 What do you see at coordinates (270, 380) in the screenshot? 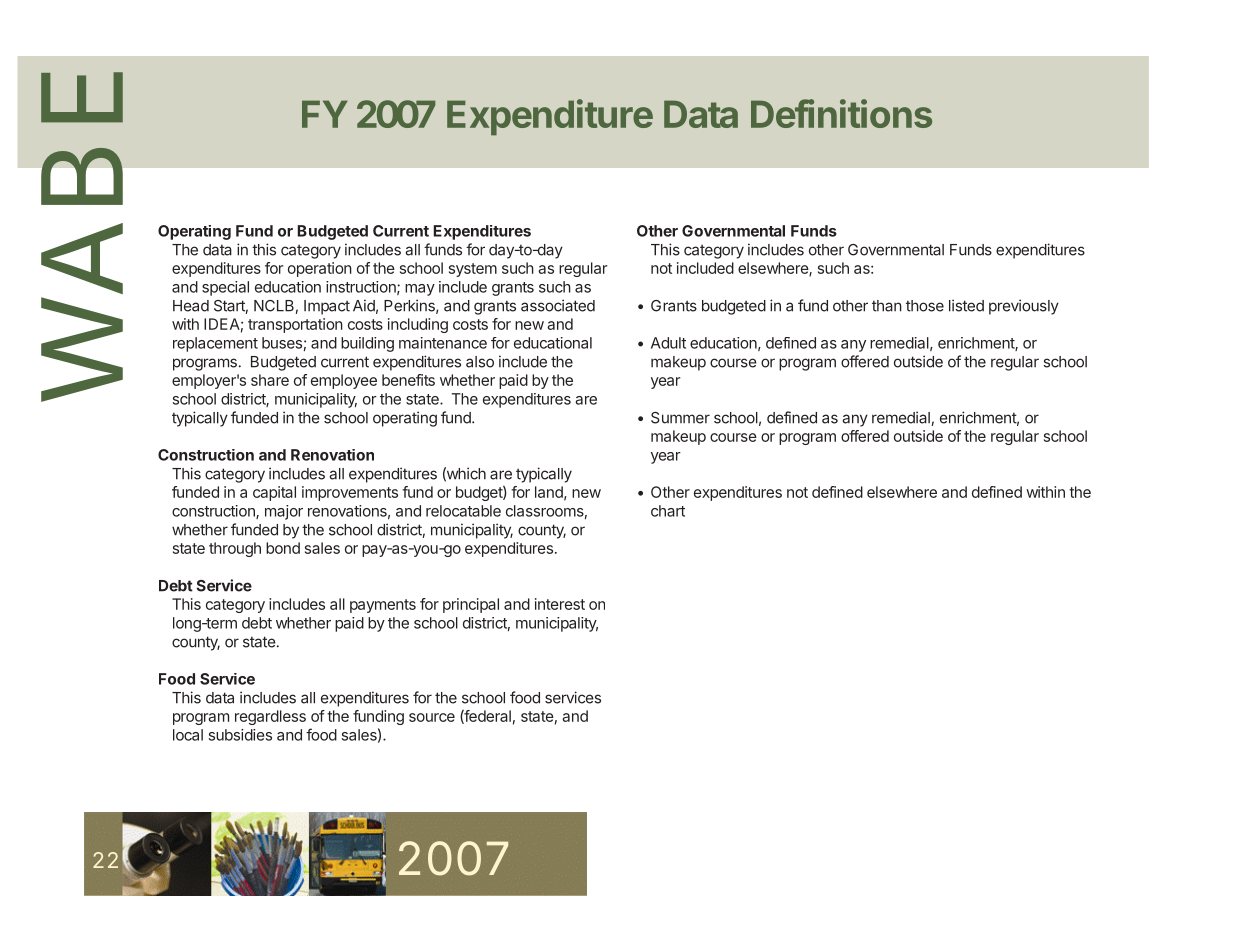
I see `share` at bounding box center [270, 380].
